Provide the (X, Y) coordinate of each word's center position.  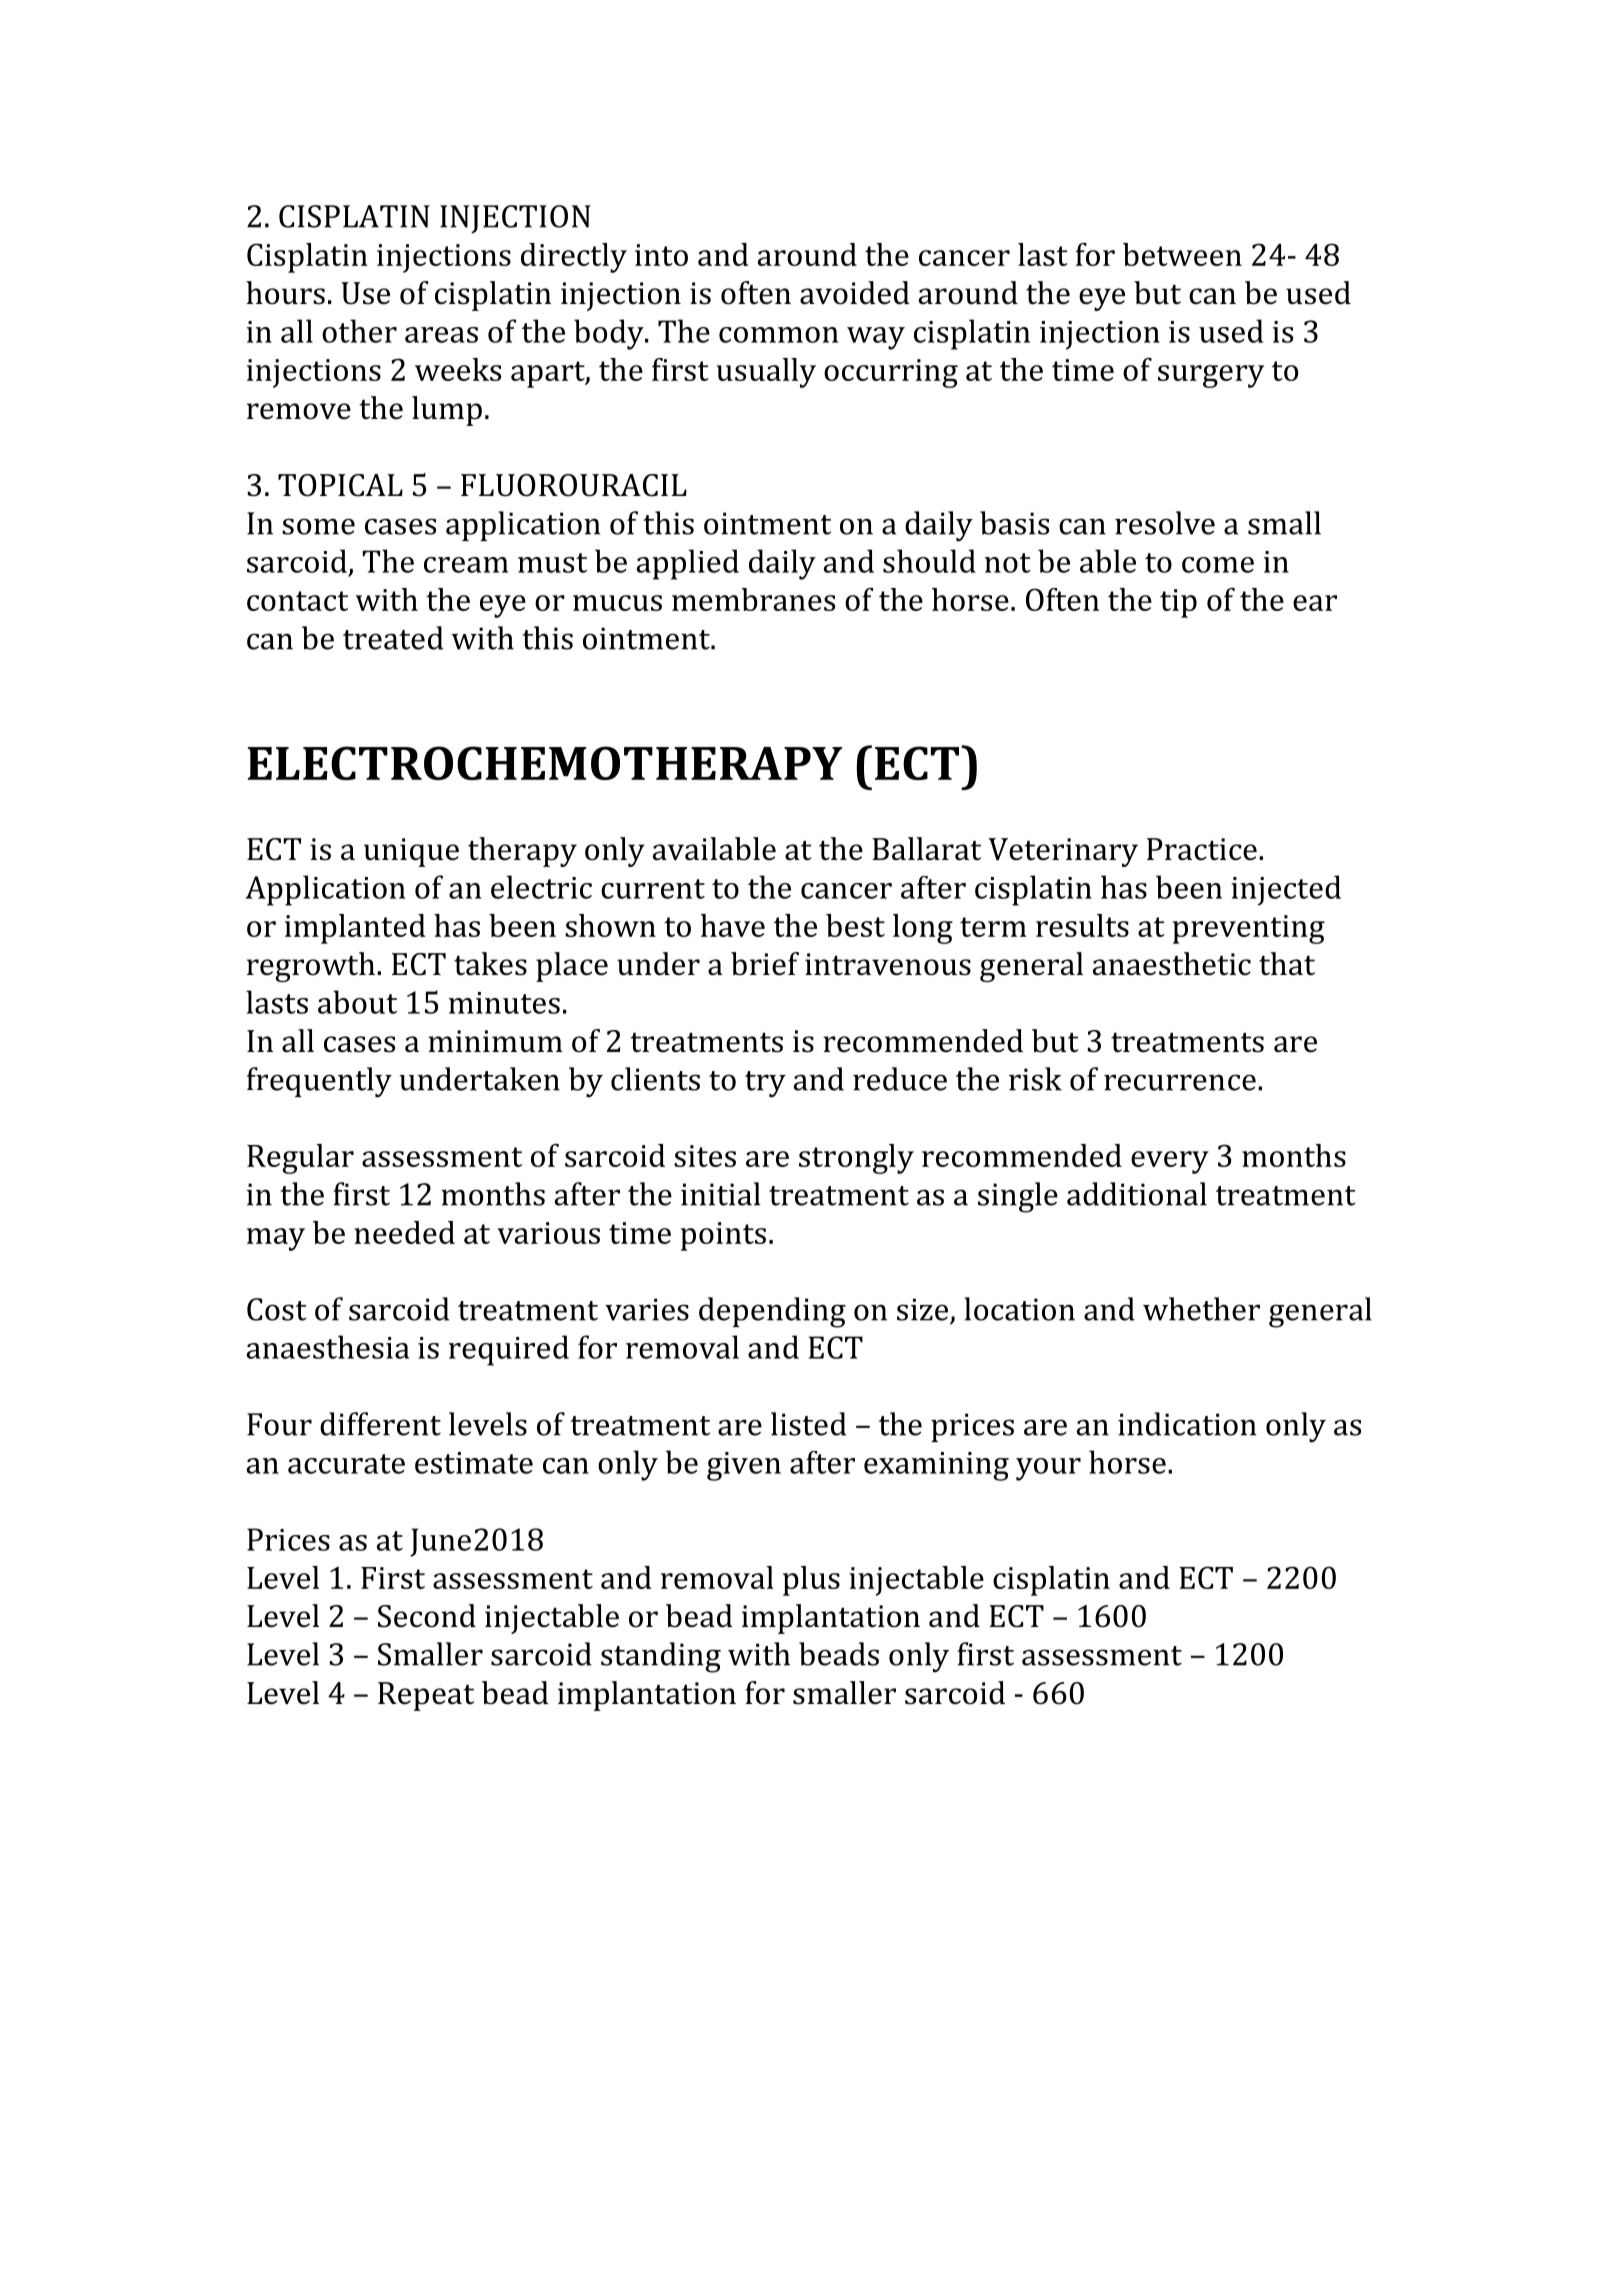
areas (441, 335)
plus (811, 1581)
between (1182, 254)
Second (427, 1616)
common (778, 335)
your (1048, 1469)
